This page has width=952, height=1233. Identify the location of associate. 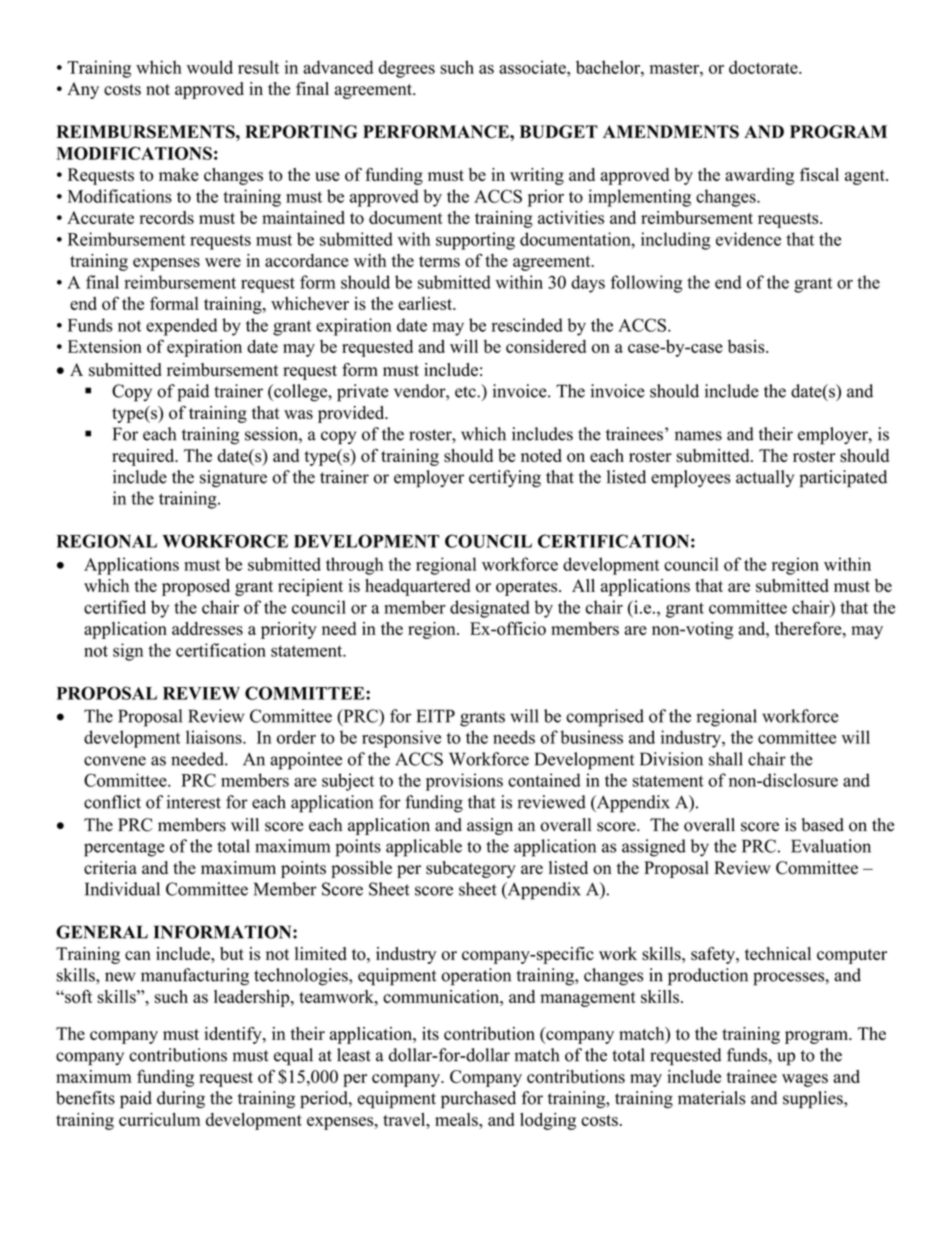
(533, 67).
